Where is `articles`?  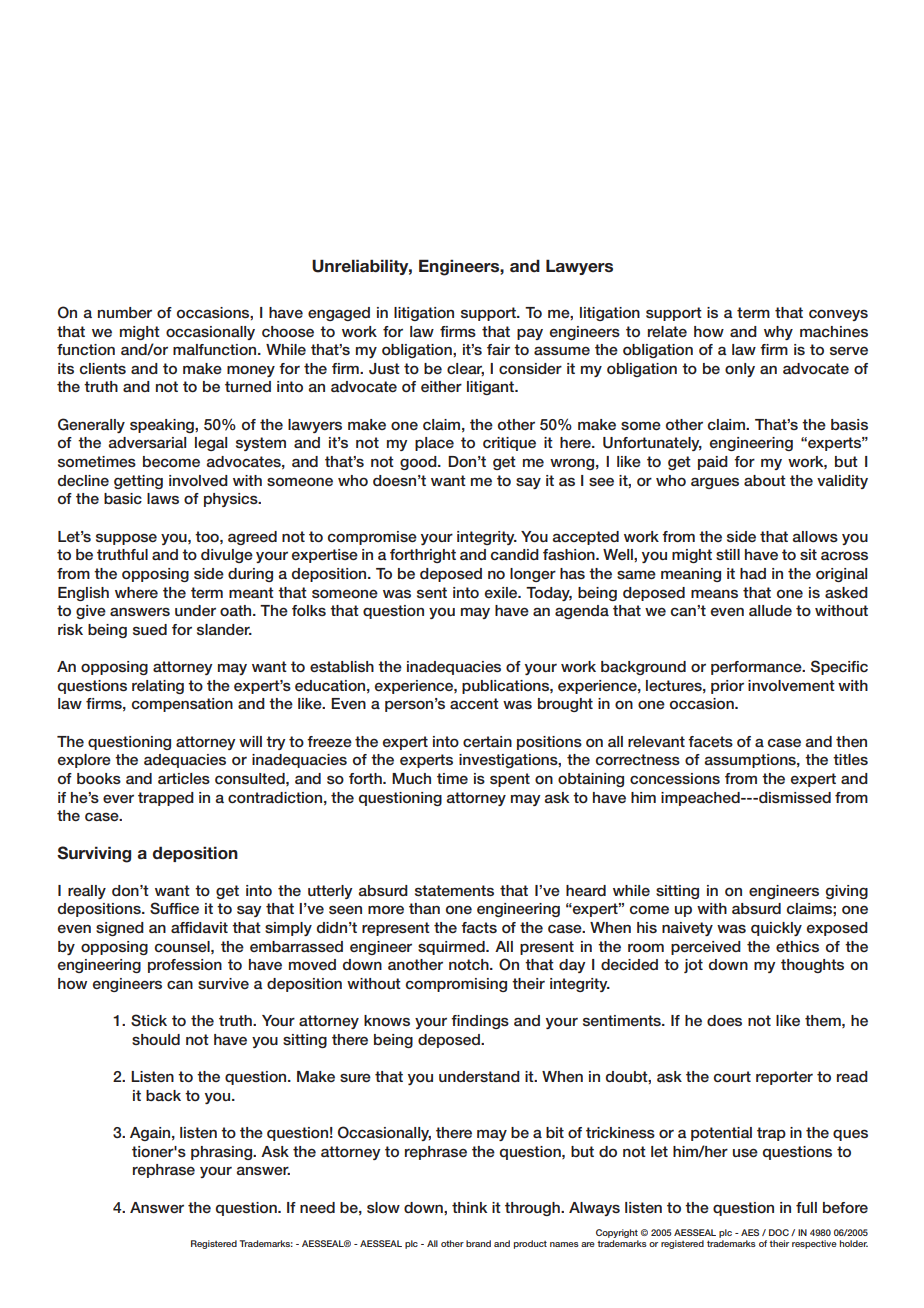
articles is located at coordinates (184, 778).
